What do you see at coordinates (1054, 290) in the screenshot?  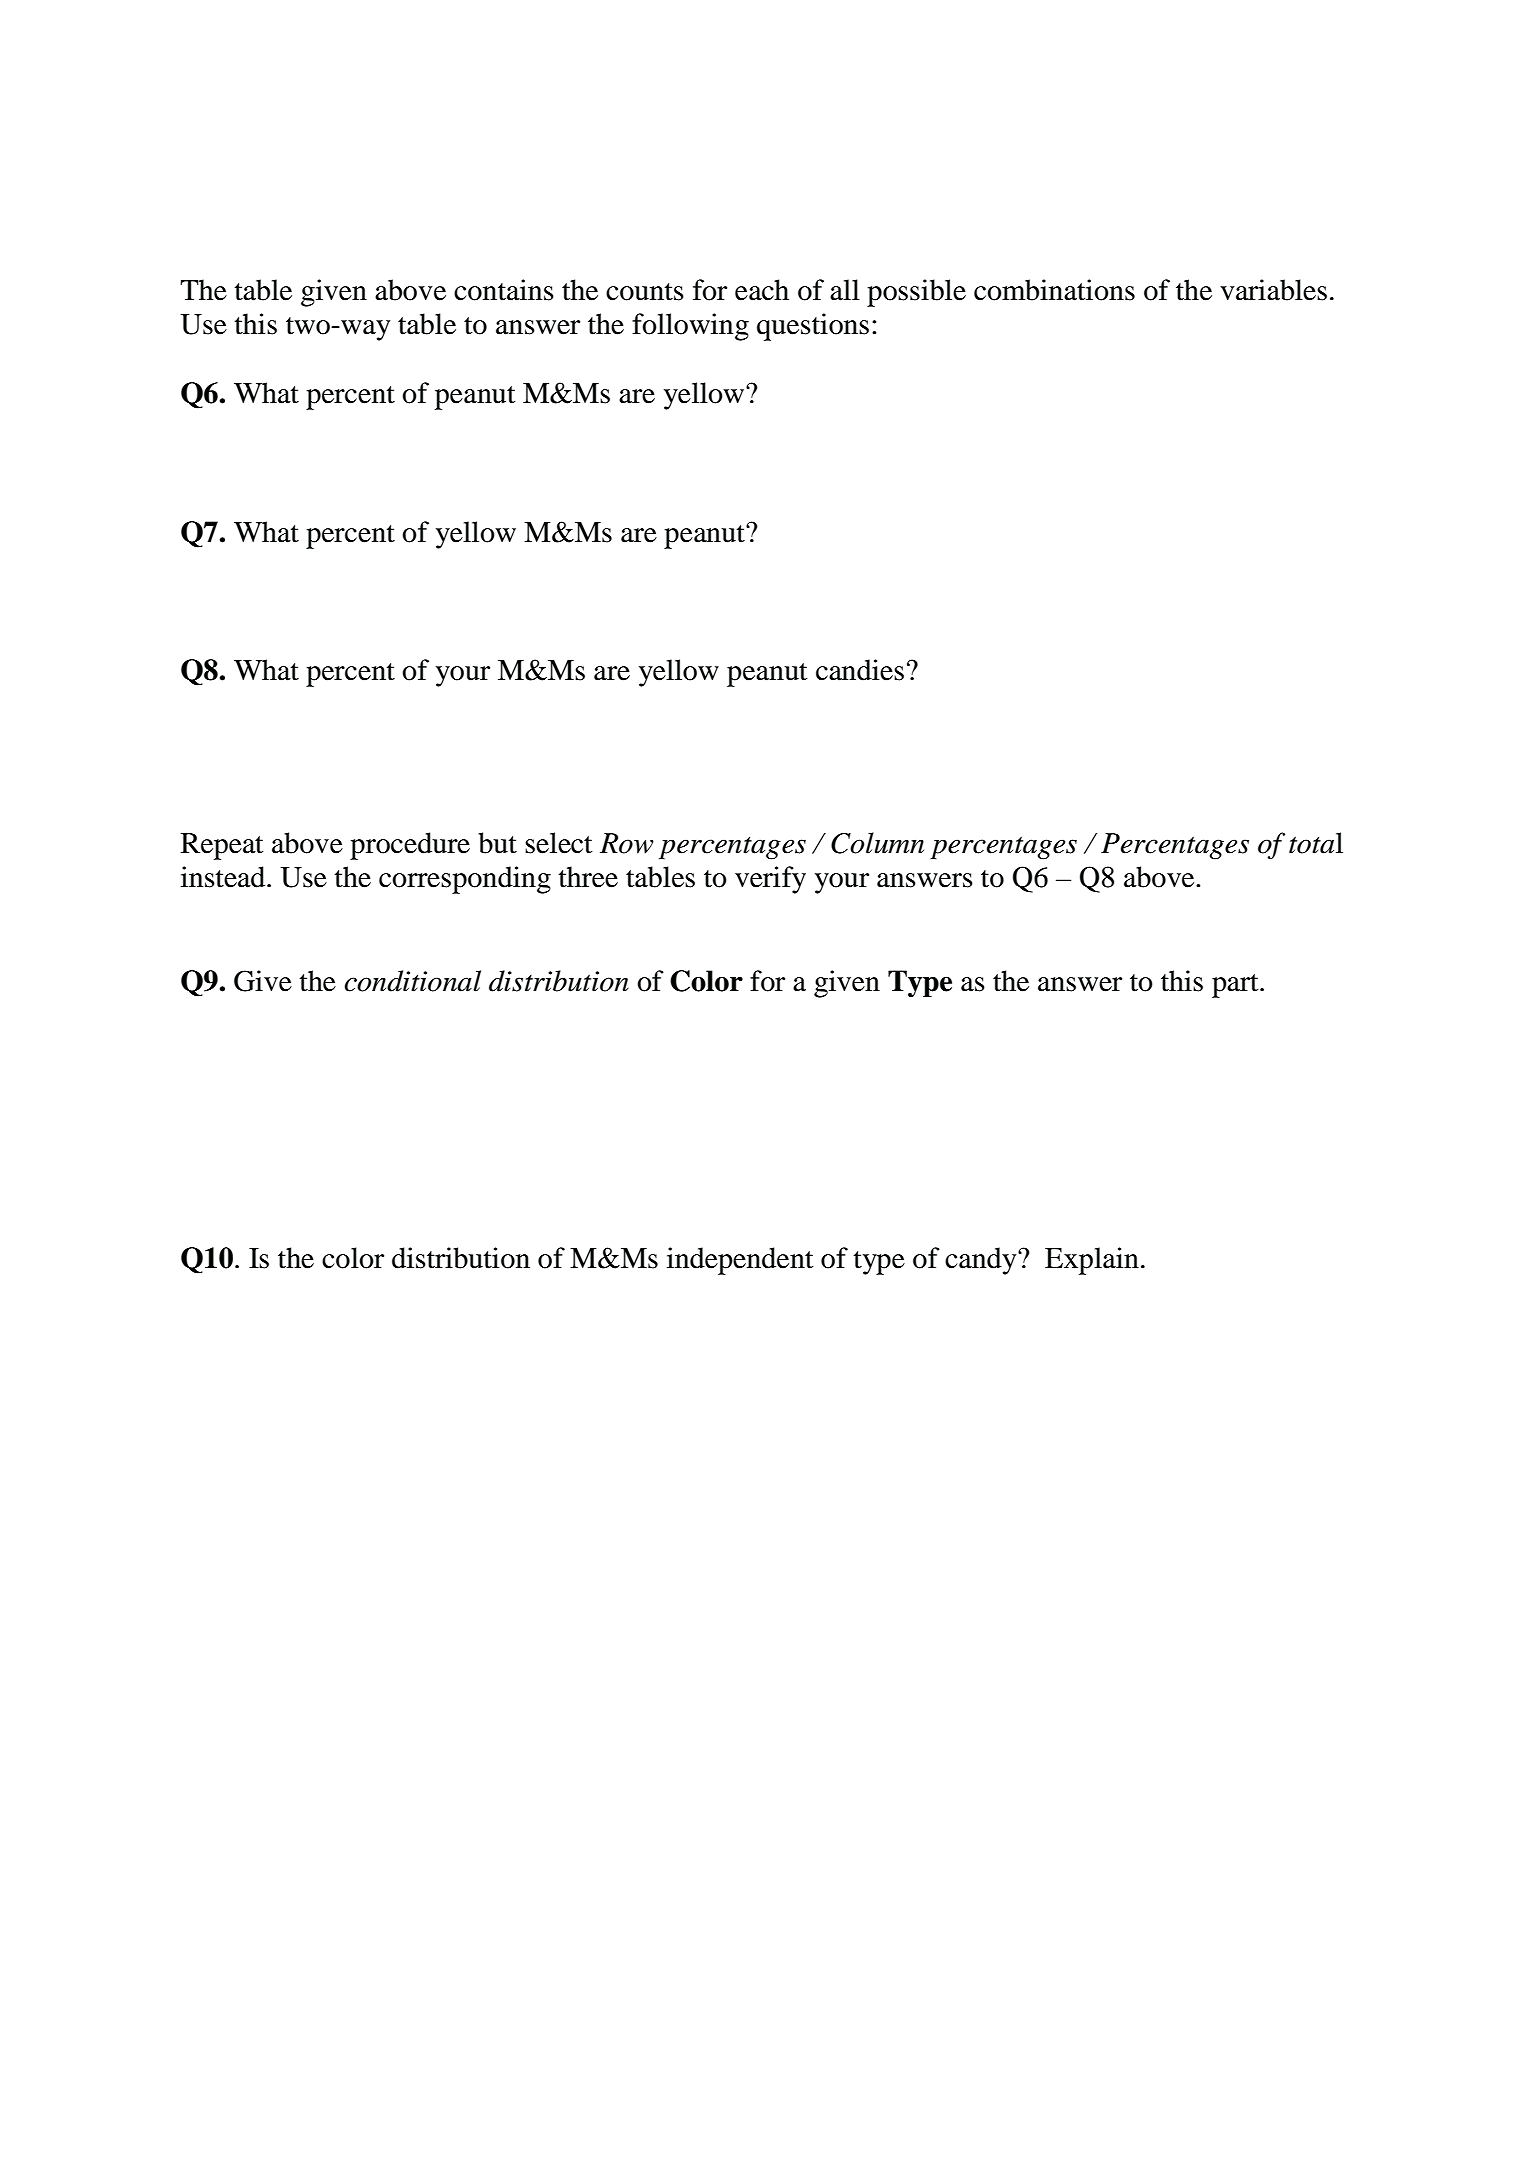 I see `combinations` at bounding box center [1054, 290].
